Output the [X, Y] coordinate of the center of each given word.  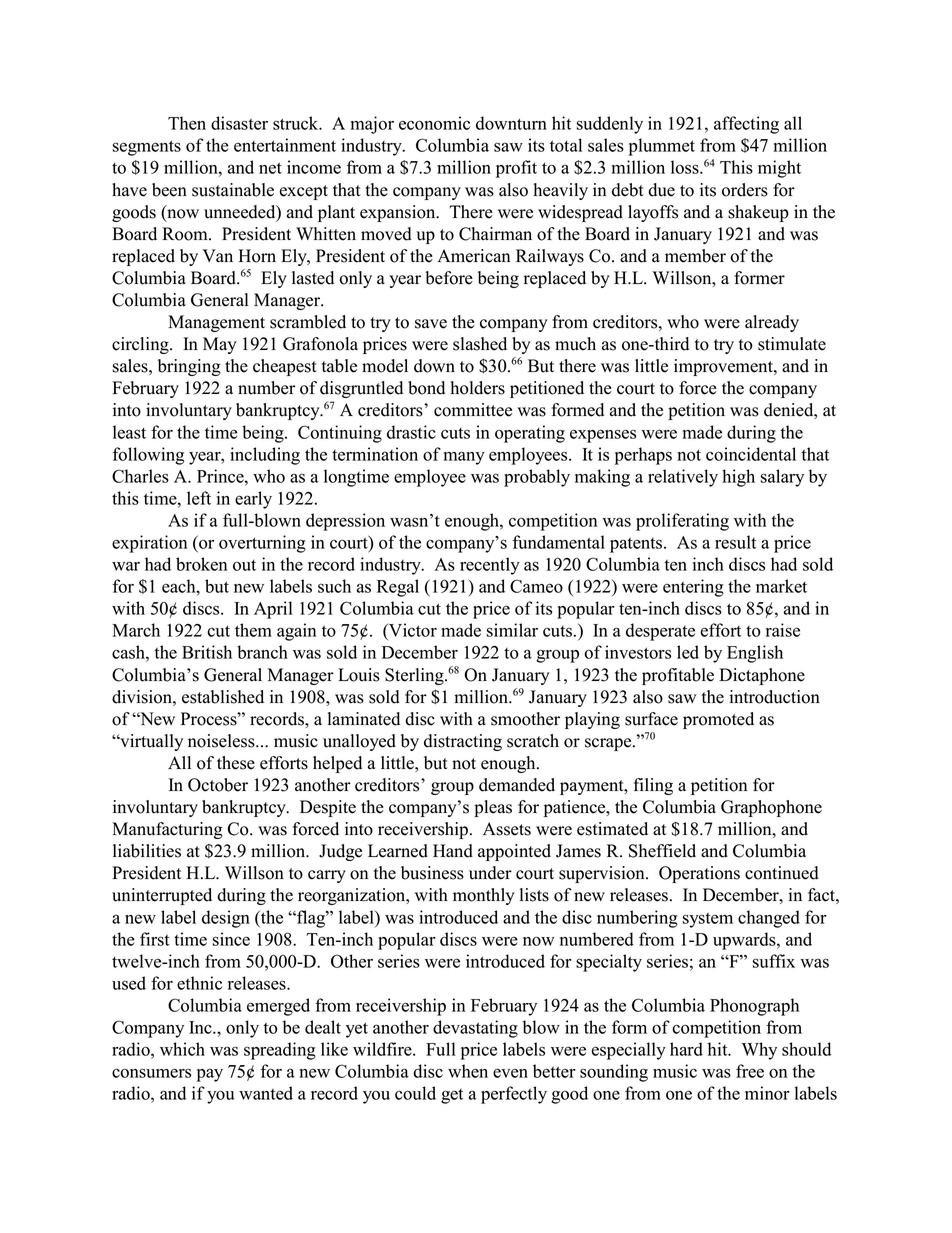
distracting [463, 742]
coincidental [751, 454]
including [265, 456]
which [182, 1049]
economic [434, 123]
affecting [746, 125]
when [468, 1071]
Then [187, 123]
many [464, 458]
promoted [718, 720]
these [236, 763]
